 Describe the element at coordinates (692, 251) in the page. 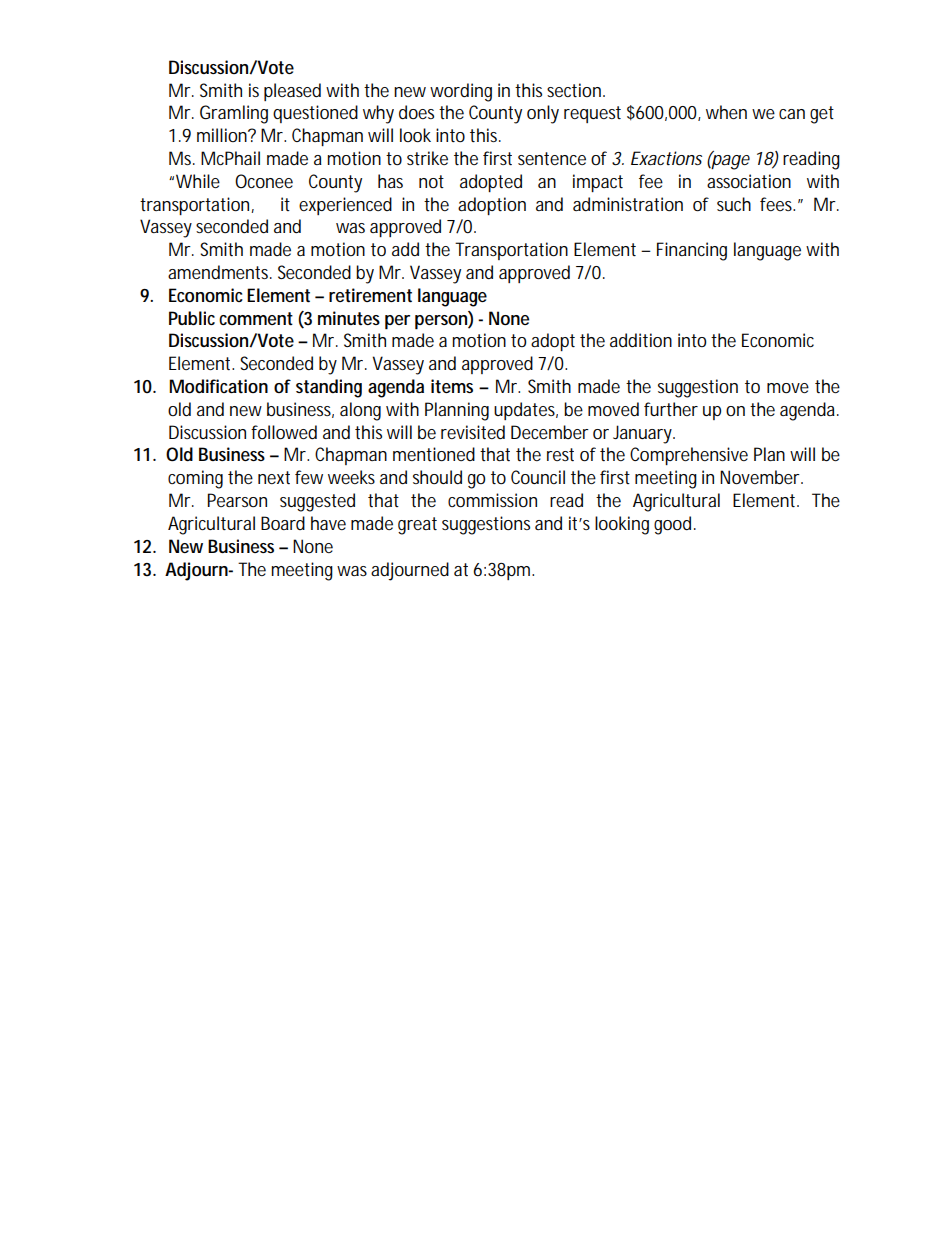

I see `Financing` at that location.
